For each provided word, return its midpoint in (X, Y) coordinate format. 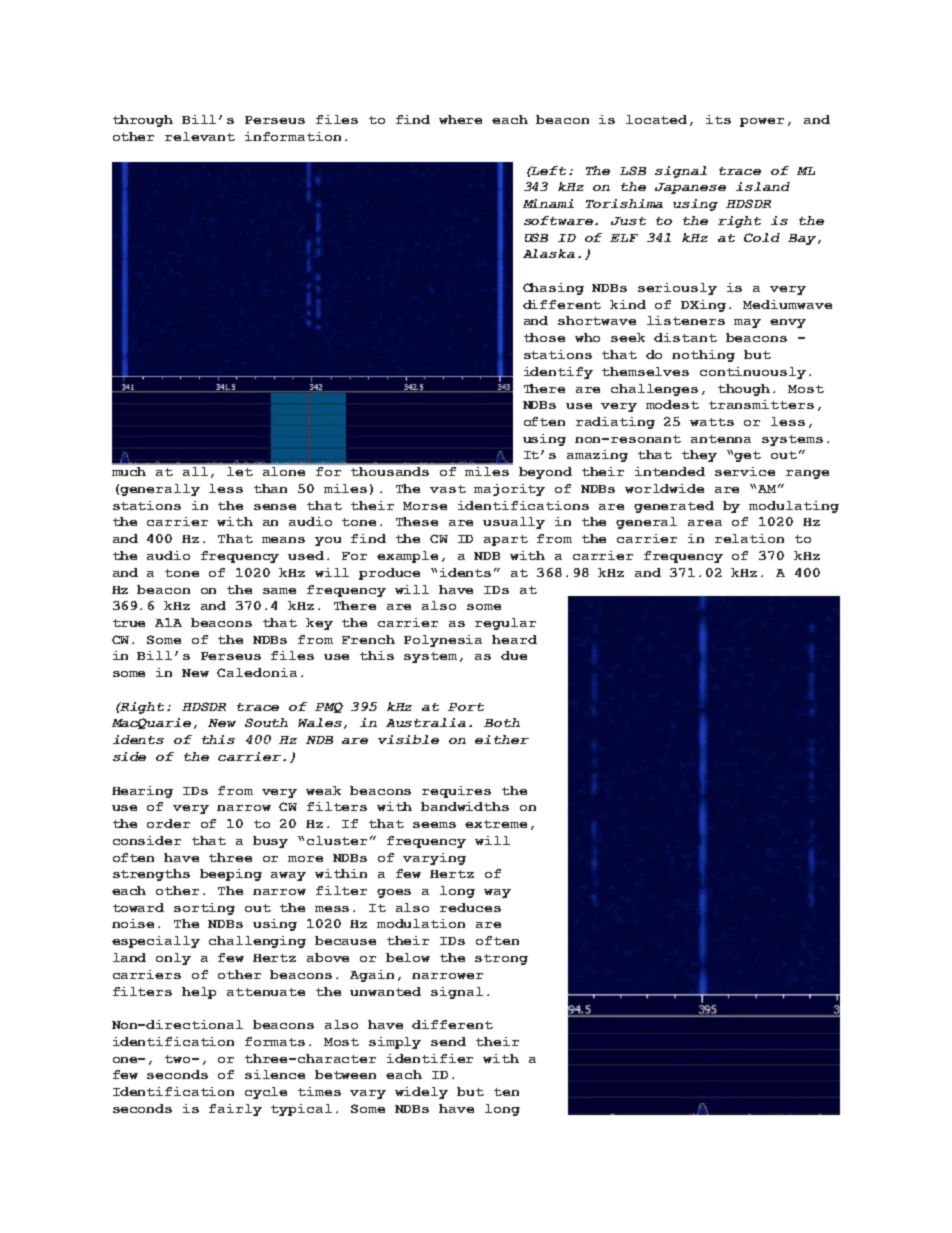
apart (506, 540)
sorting (204, 909)
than (270, 488)
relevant (200, 136)
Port (466, 707)
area (705, 523)
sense (275, 507)
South (266, 722)
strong (501, 959)
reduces (470, 907)
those (544, 337)
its (718, 119)
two (179, 1059)
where (460, 119)
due (514, 655)
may (747, 323)
